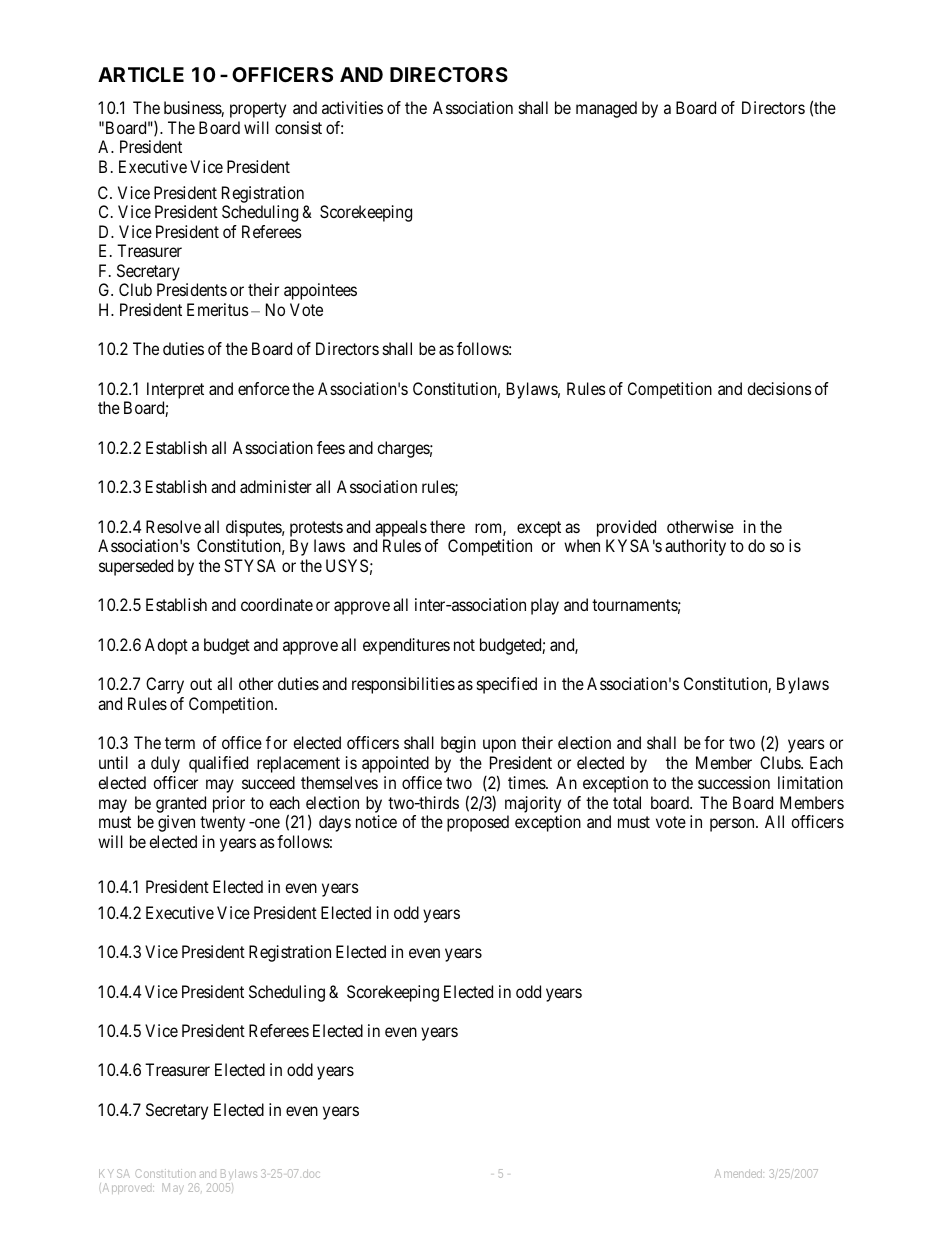 The height and width of the document is (1233, 952). I want to click on granted, so click(181, 804).
